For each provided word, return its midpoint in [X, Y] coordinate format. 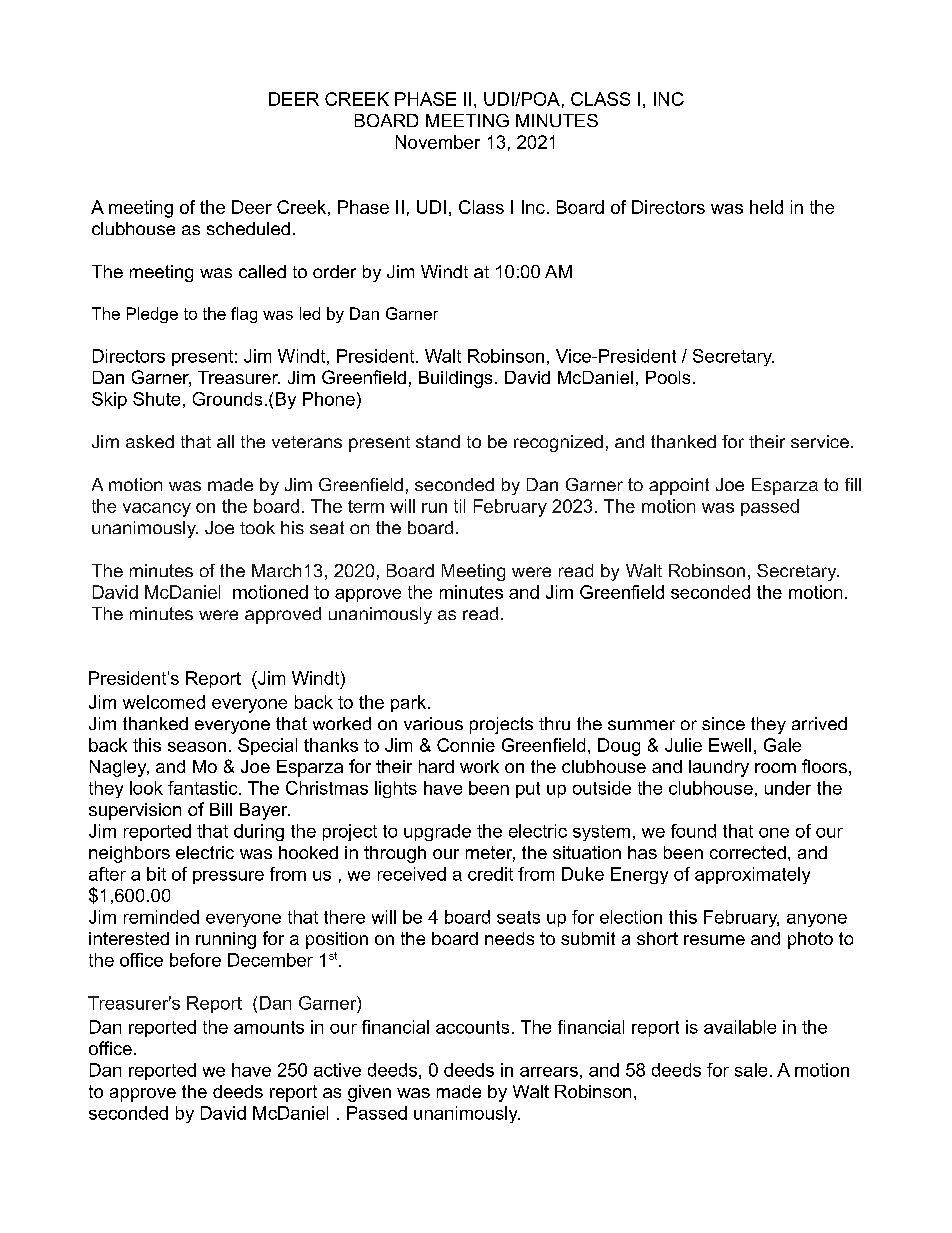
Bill [221, 809]
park [408, 703]
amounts [269, 1027]
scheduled [248, 228]
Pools [668, 377]
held [766, 207]
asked [150, 441]
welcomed [164, 702]
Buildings [455, 379]
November [438, 142]
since [723, 723]
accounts [472, 1027]
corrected [748, 852]
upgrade [437, 832]
